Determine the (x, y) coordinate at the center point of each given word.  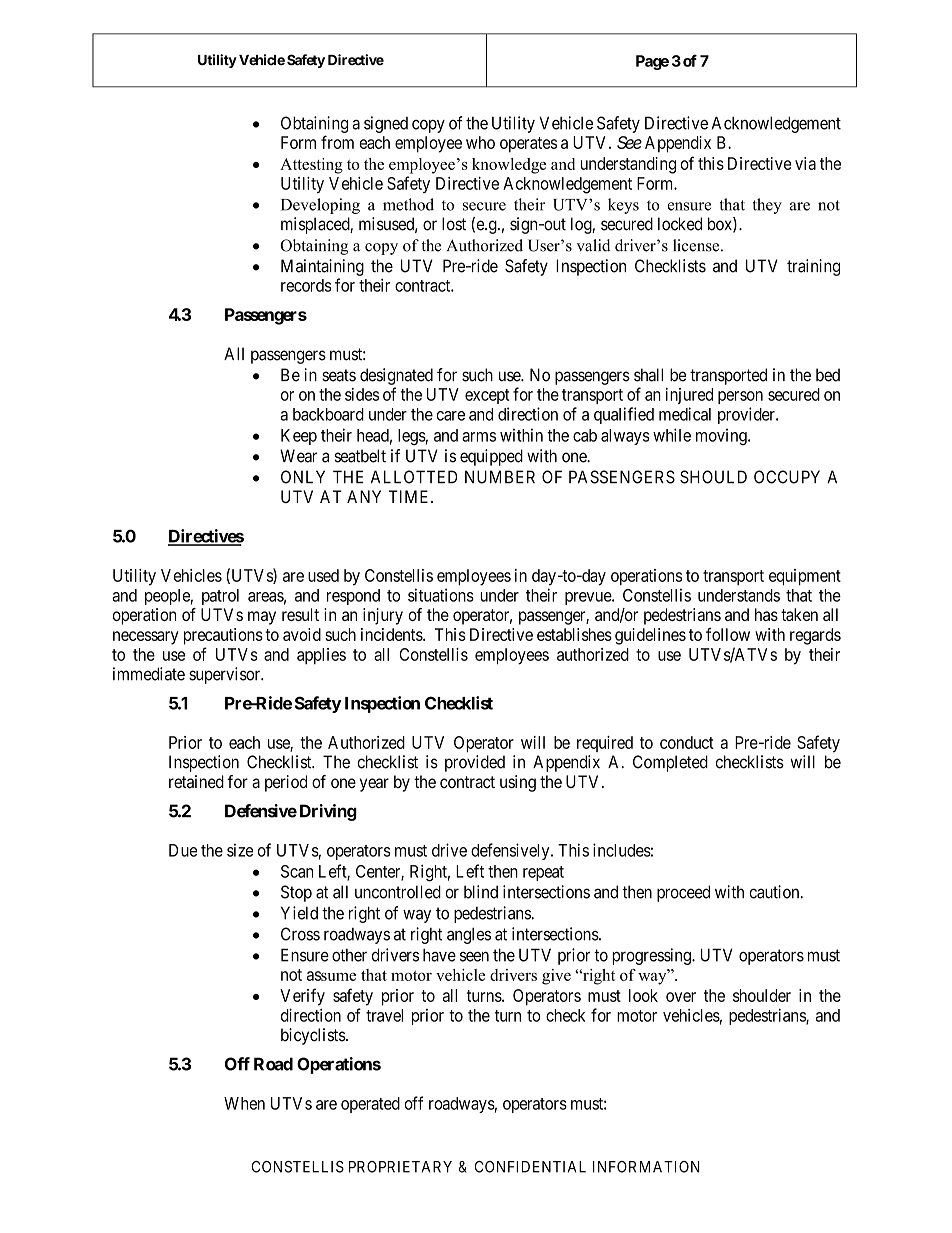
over (681, 997)
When (244, 1103)
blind (481, 892)
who (480, 142)
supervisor (226, 675)
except (487, 396)
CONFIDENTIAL (530, 1167)
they (767, 206)
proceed (683, 893)
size (240, 850)
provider (747, 415)
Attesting (311, 166)
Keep (299, 437)
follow (728, 634)
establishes (574, 634)
